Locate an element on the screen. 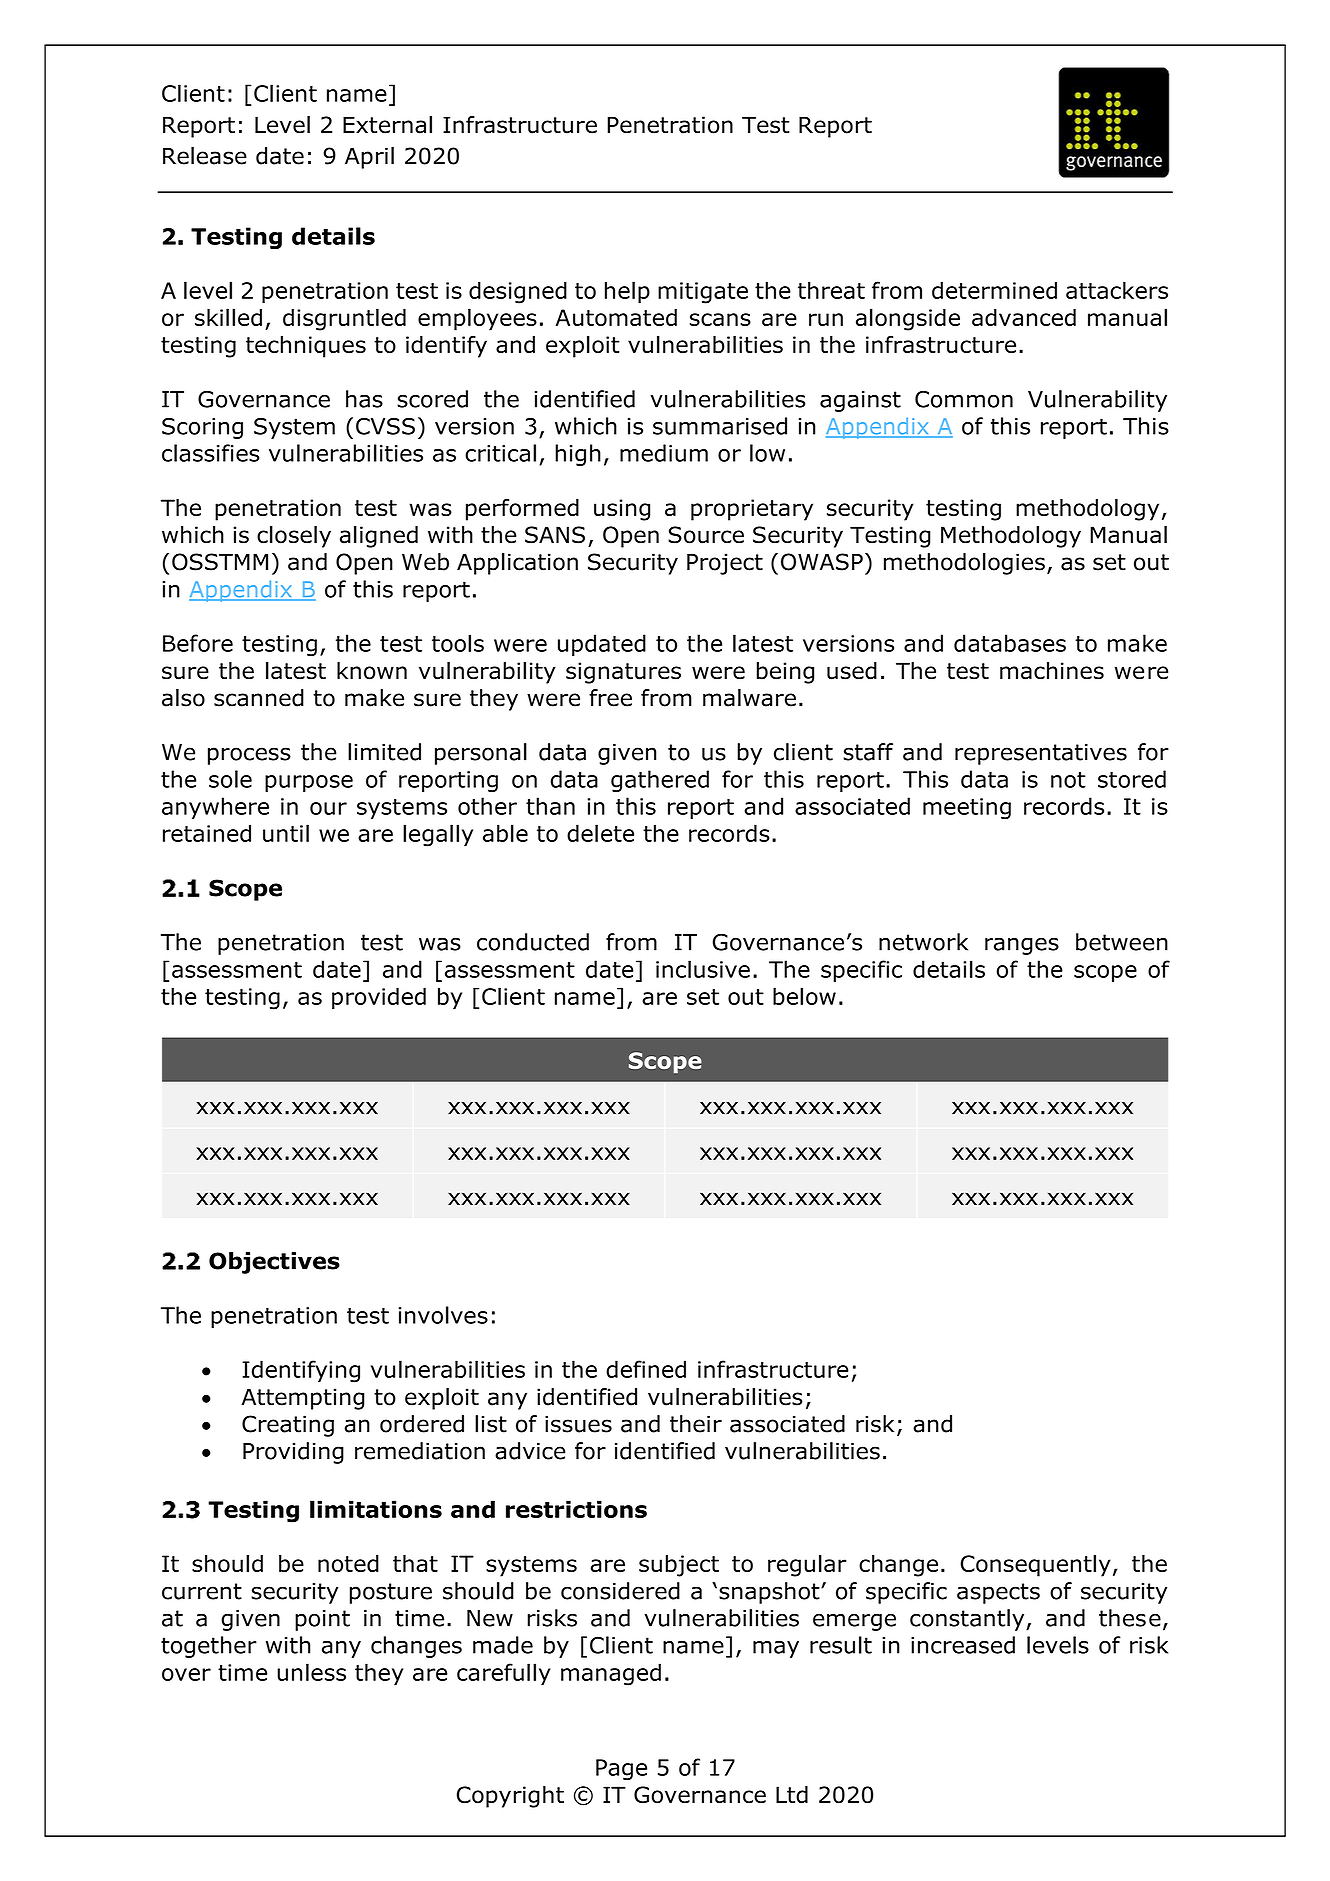 This screenshot has height=1881, width=1330. ranges is located at coordinates (1022, 946).
